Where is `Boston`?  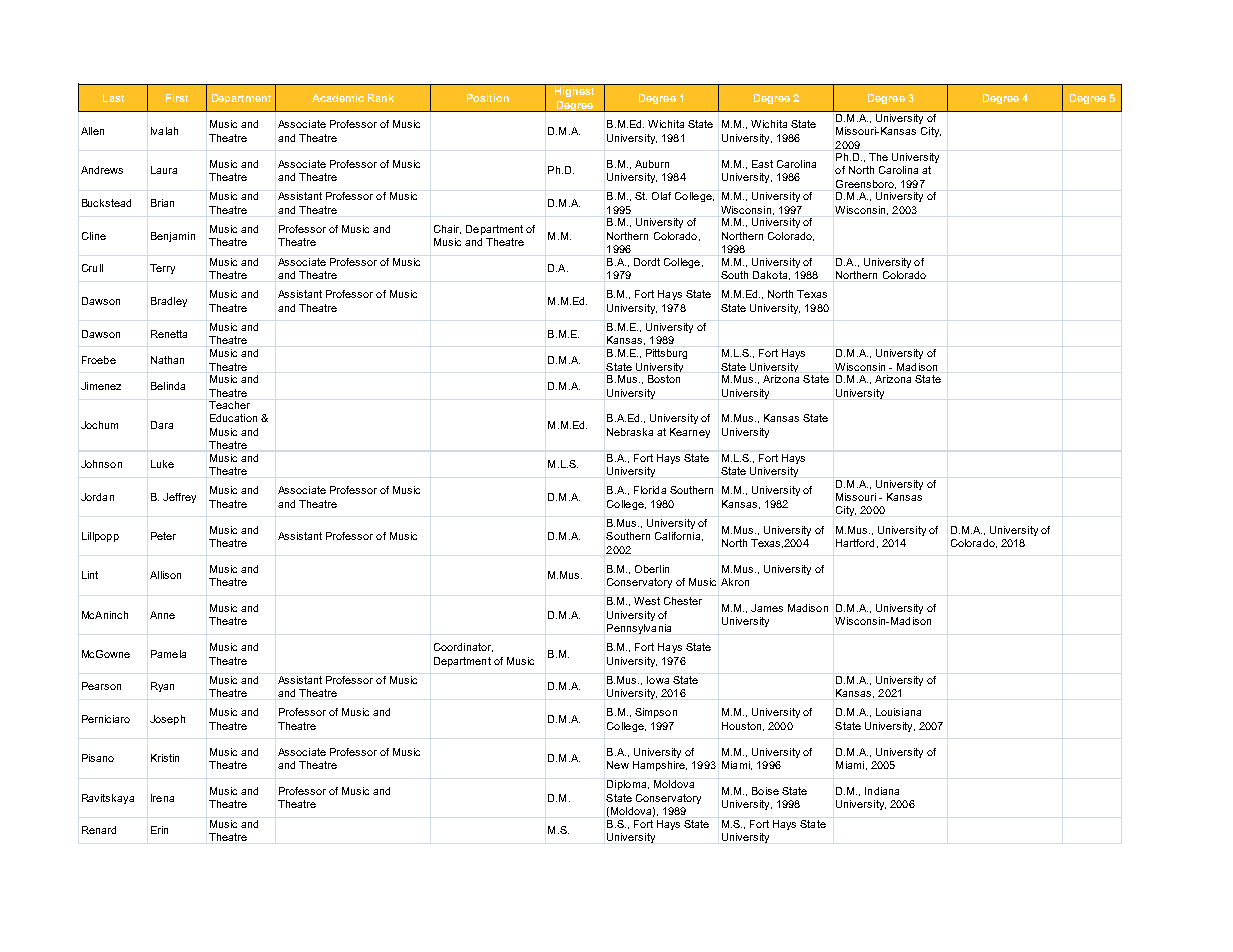 Boston is located at coordinates (664, 379).
